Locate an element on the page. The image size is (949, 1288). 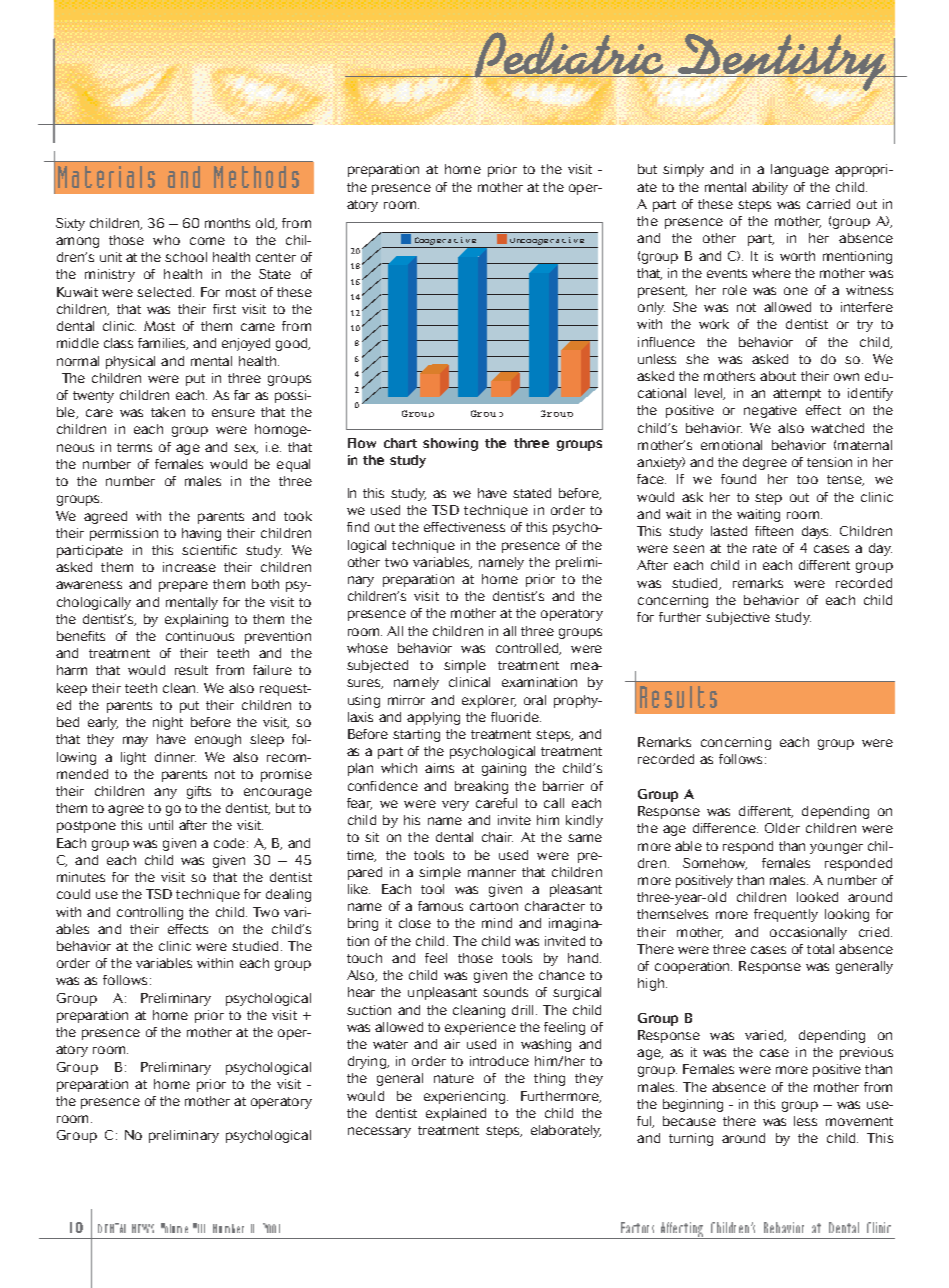
Pediatric is located at coordinates (568, 56).
